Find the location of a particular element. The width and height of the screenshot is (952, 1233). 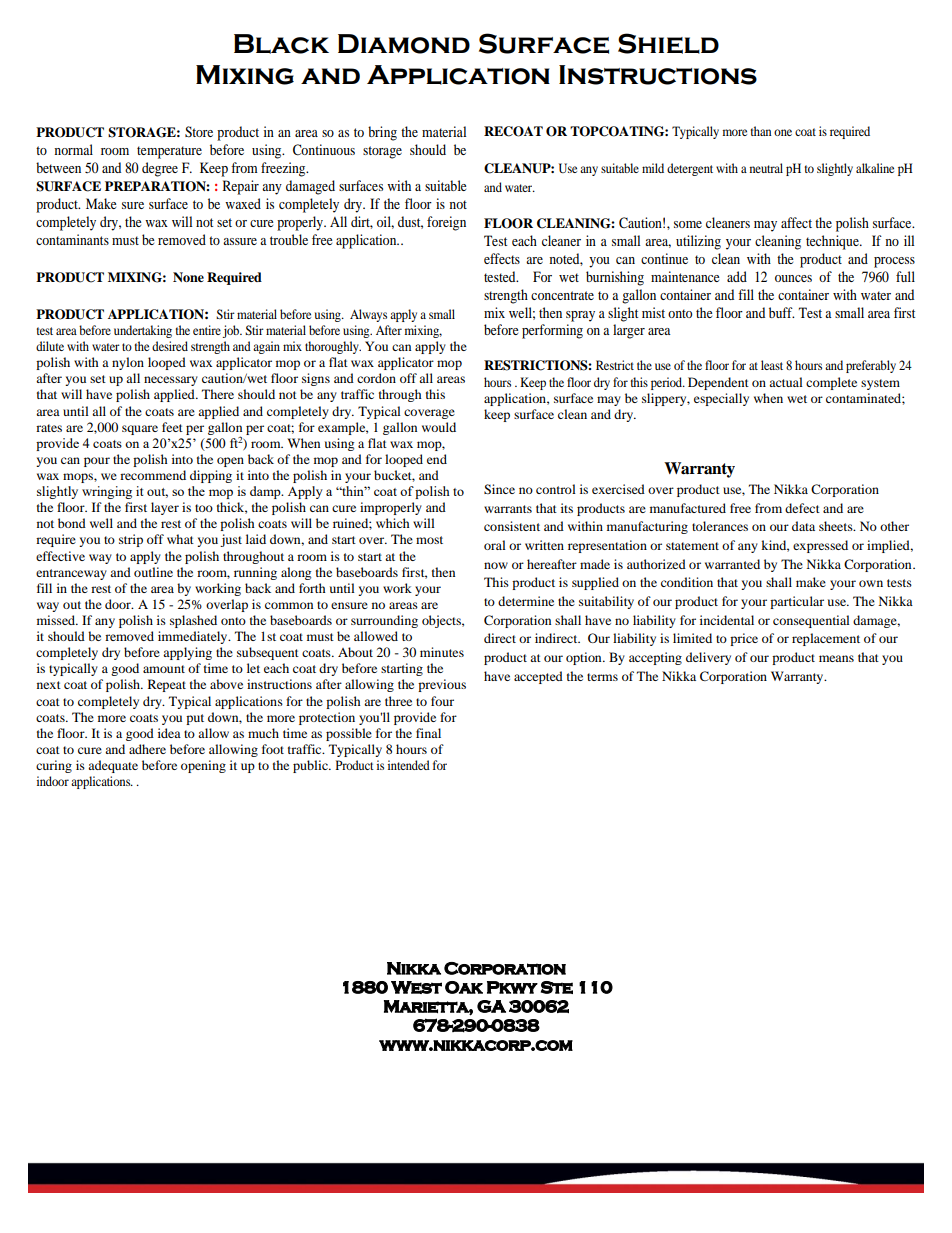

defect is located at coordinates (802, 508).
